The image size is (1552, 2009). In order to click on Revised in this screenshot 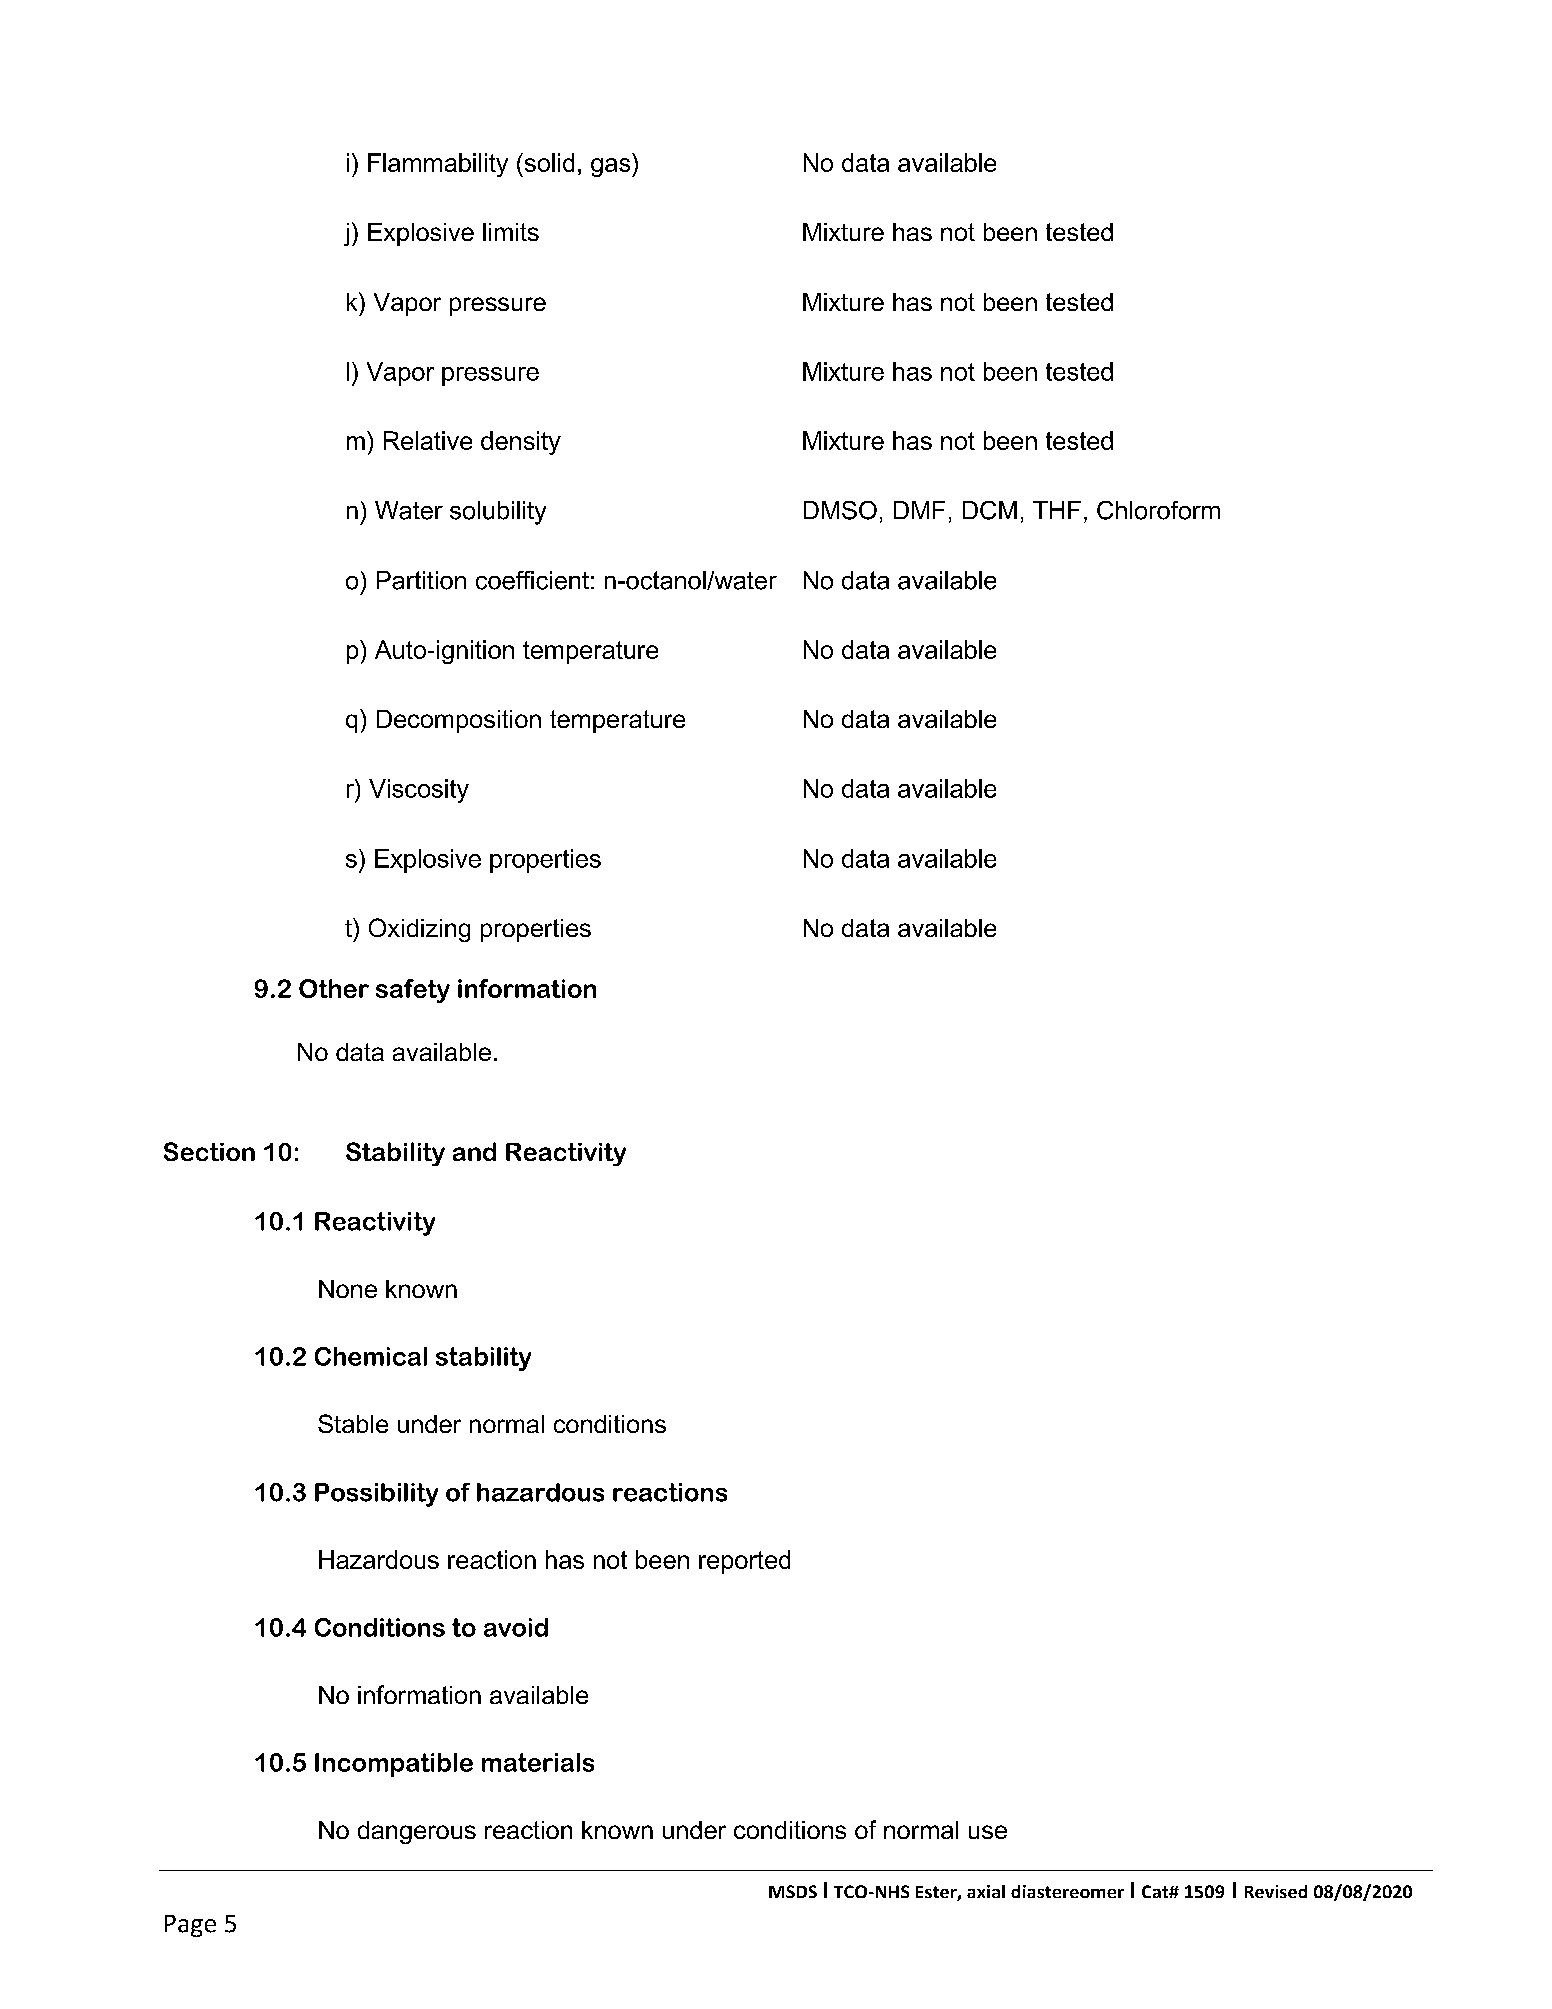, I will do `click(1276, 1891)`.
